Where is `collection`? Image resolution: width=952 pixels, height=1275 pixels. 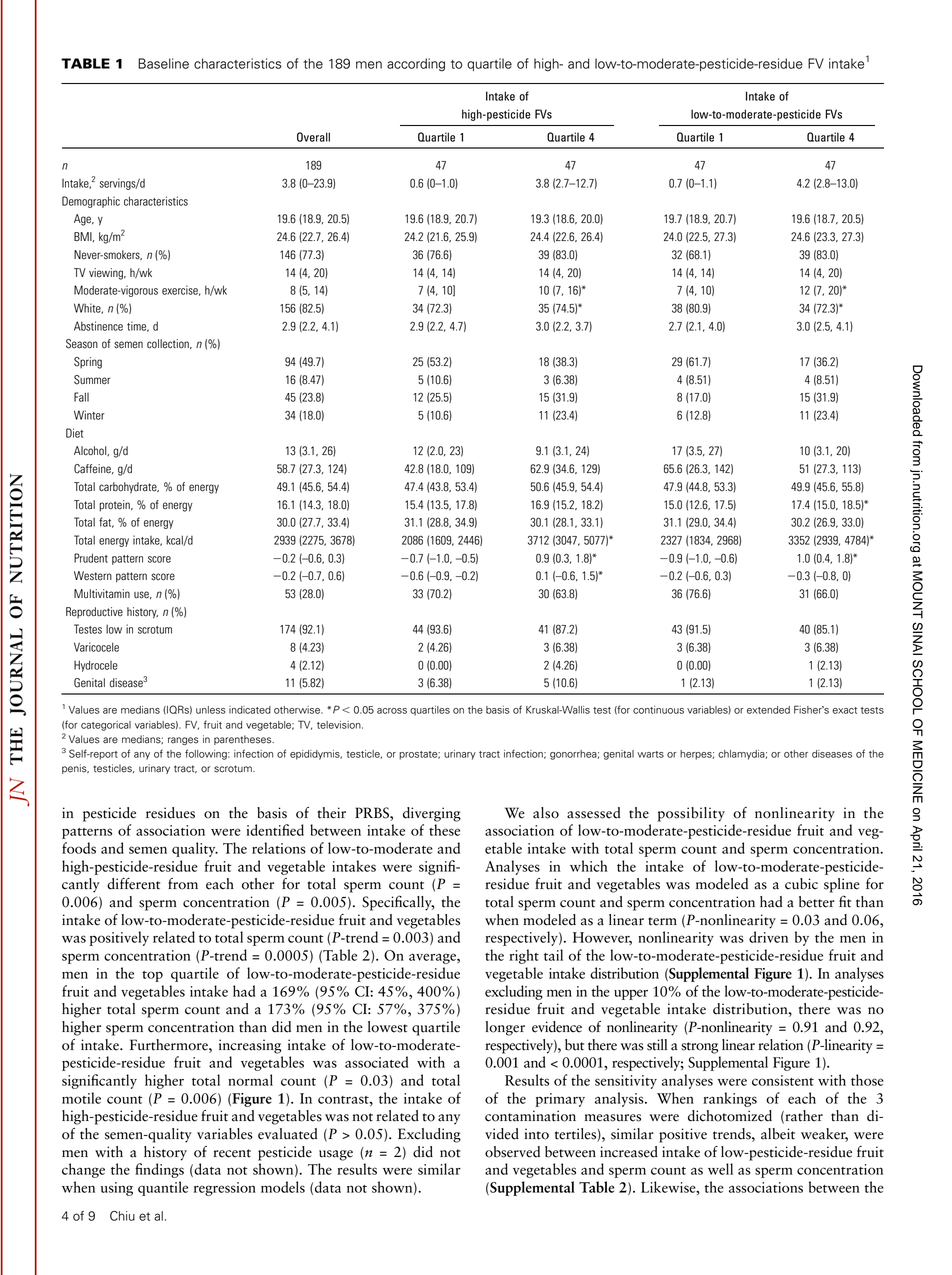
collection is located at coordinates (169, 344).
